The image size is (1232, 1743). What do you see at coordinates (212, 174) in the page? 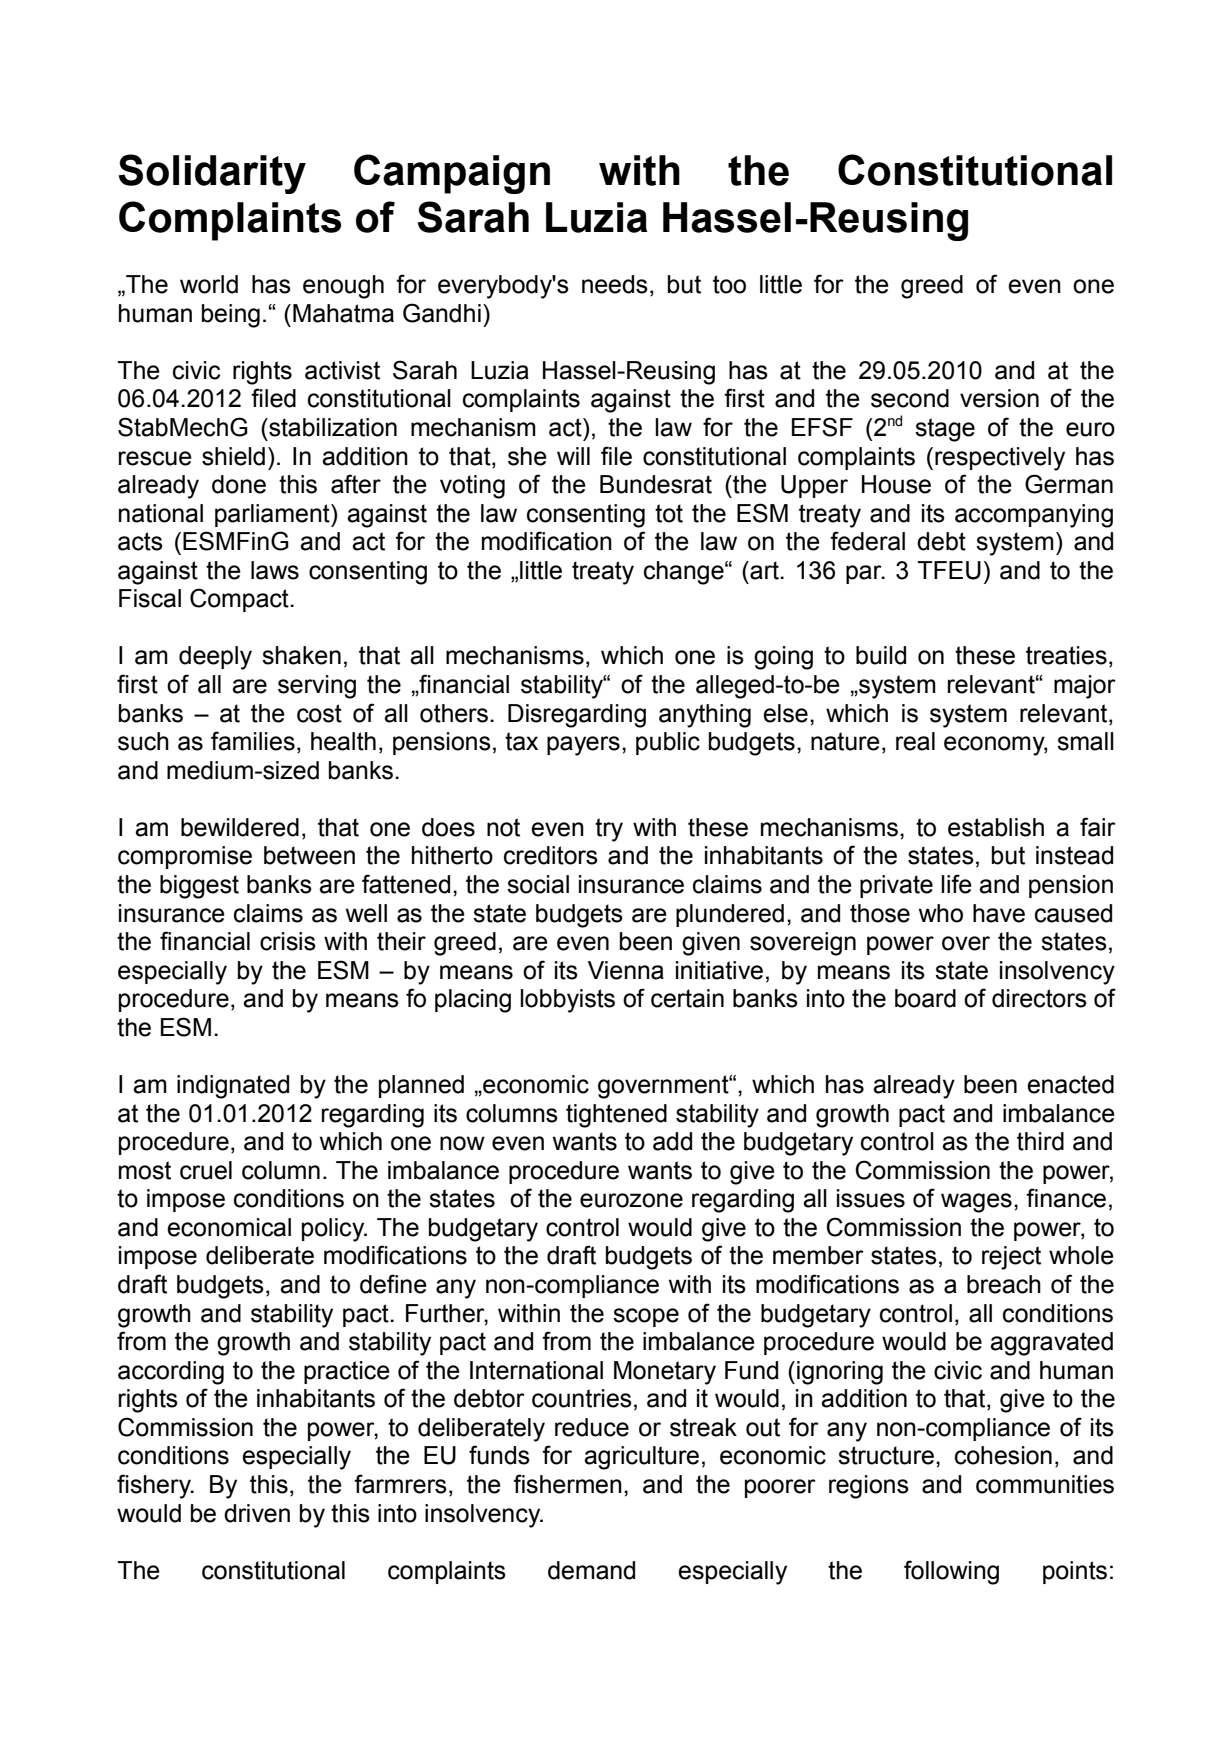
I see `Solidarity` at bounding box center [212, 174].
